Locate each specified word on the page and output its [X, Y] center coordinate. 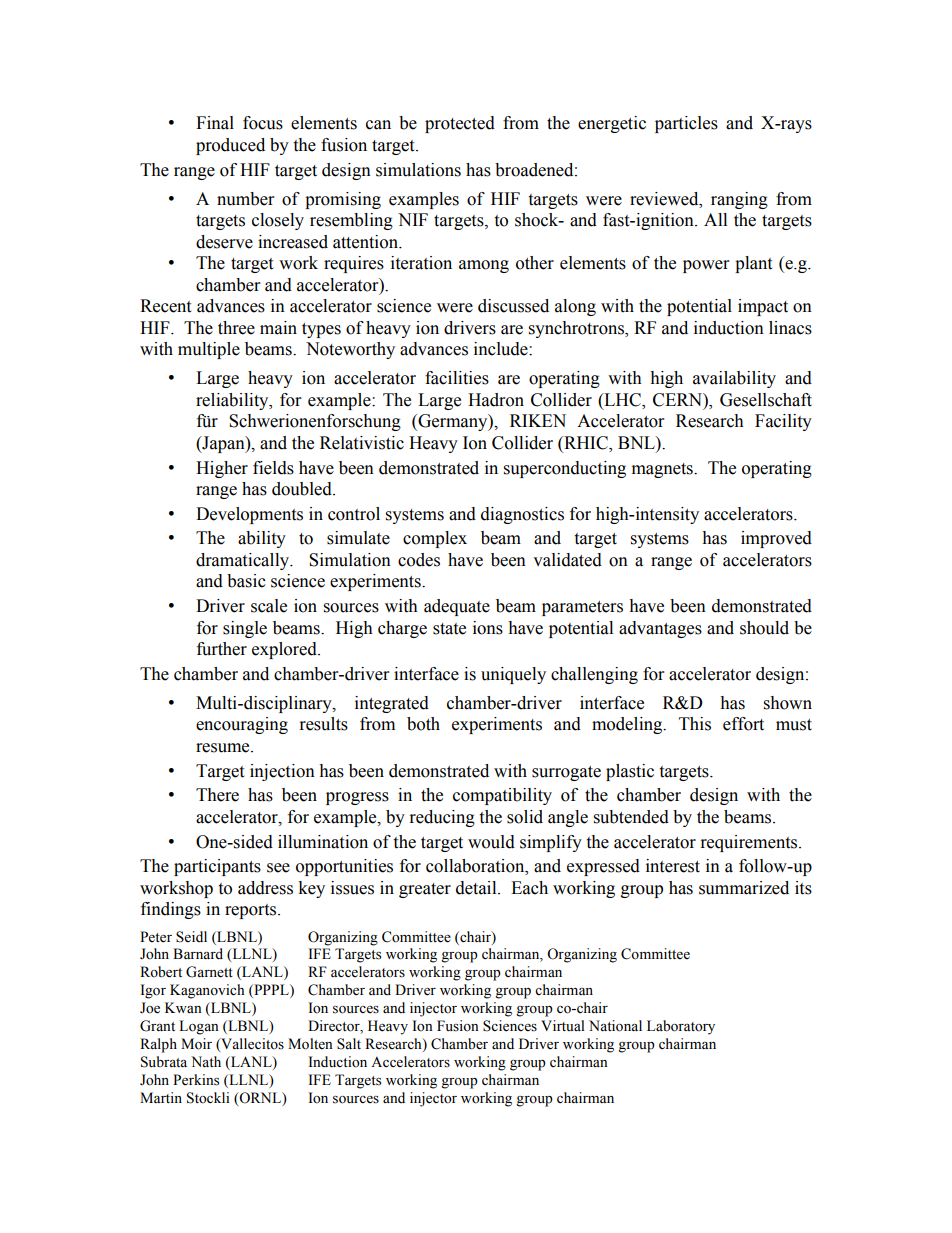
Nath [206, 1061]
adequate [457, 607]
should [764, 628]
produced [230, 146]
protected [460, 124]
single [245, 629]
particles [686, 124]
